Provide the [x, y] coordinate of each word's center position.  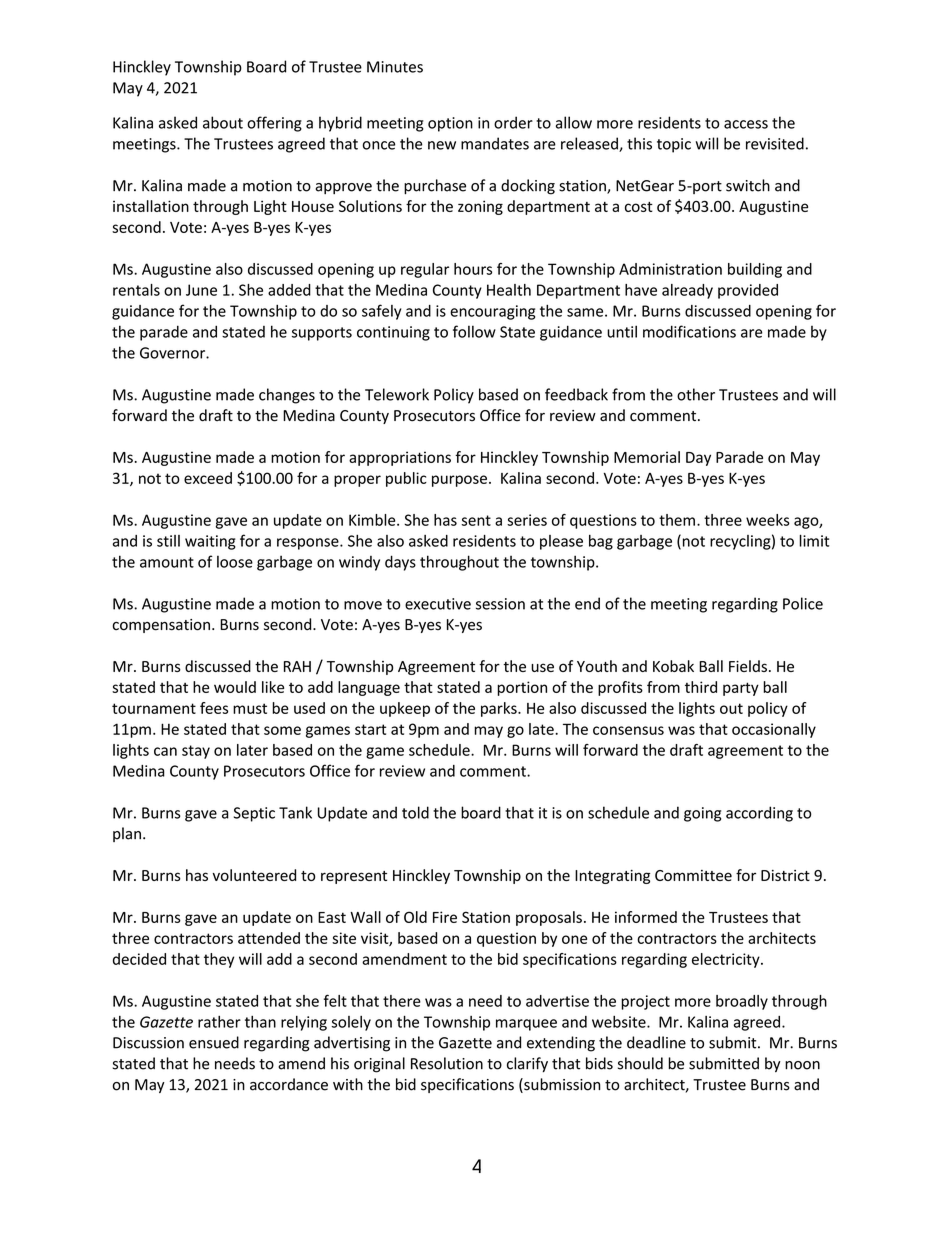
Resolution [447, 1063]
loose [235, 561]
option [450, 124]
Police [803, 603]
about [223, 122]
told [415, 812]
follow [474, 331]
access [746, 124]
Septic [254, 814]
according [759, 814]
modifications [689, 331]
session [500, 604]
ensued [214, 1042]
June [201, 290]
